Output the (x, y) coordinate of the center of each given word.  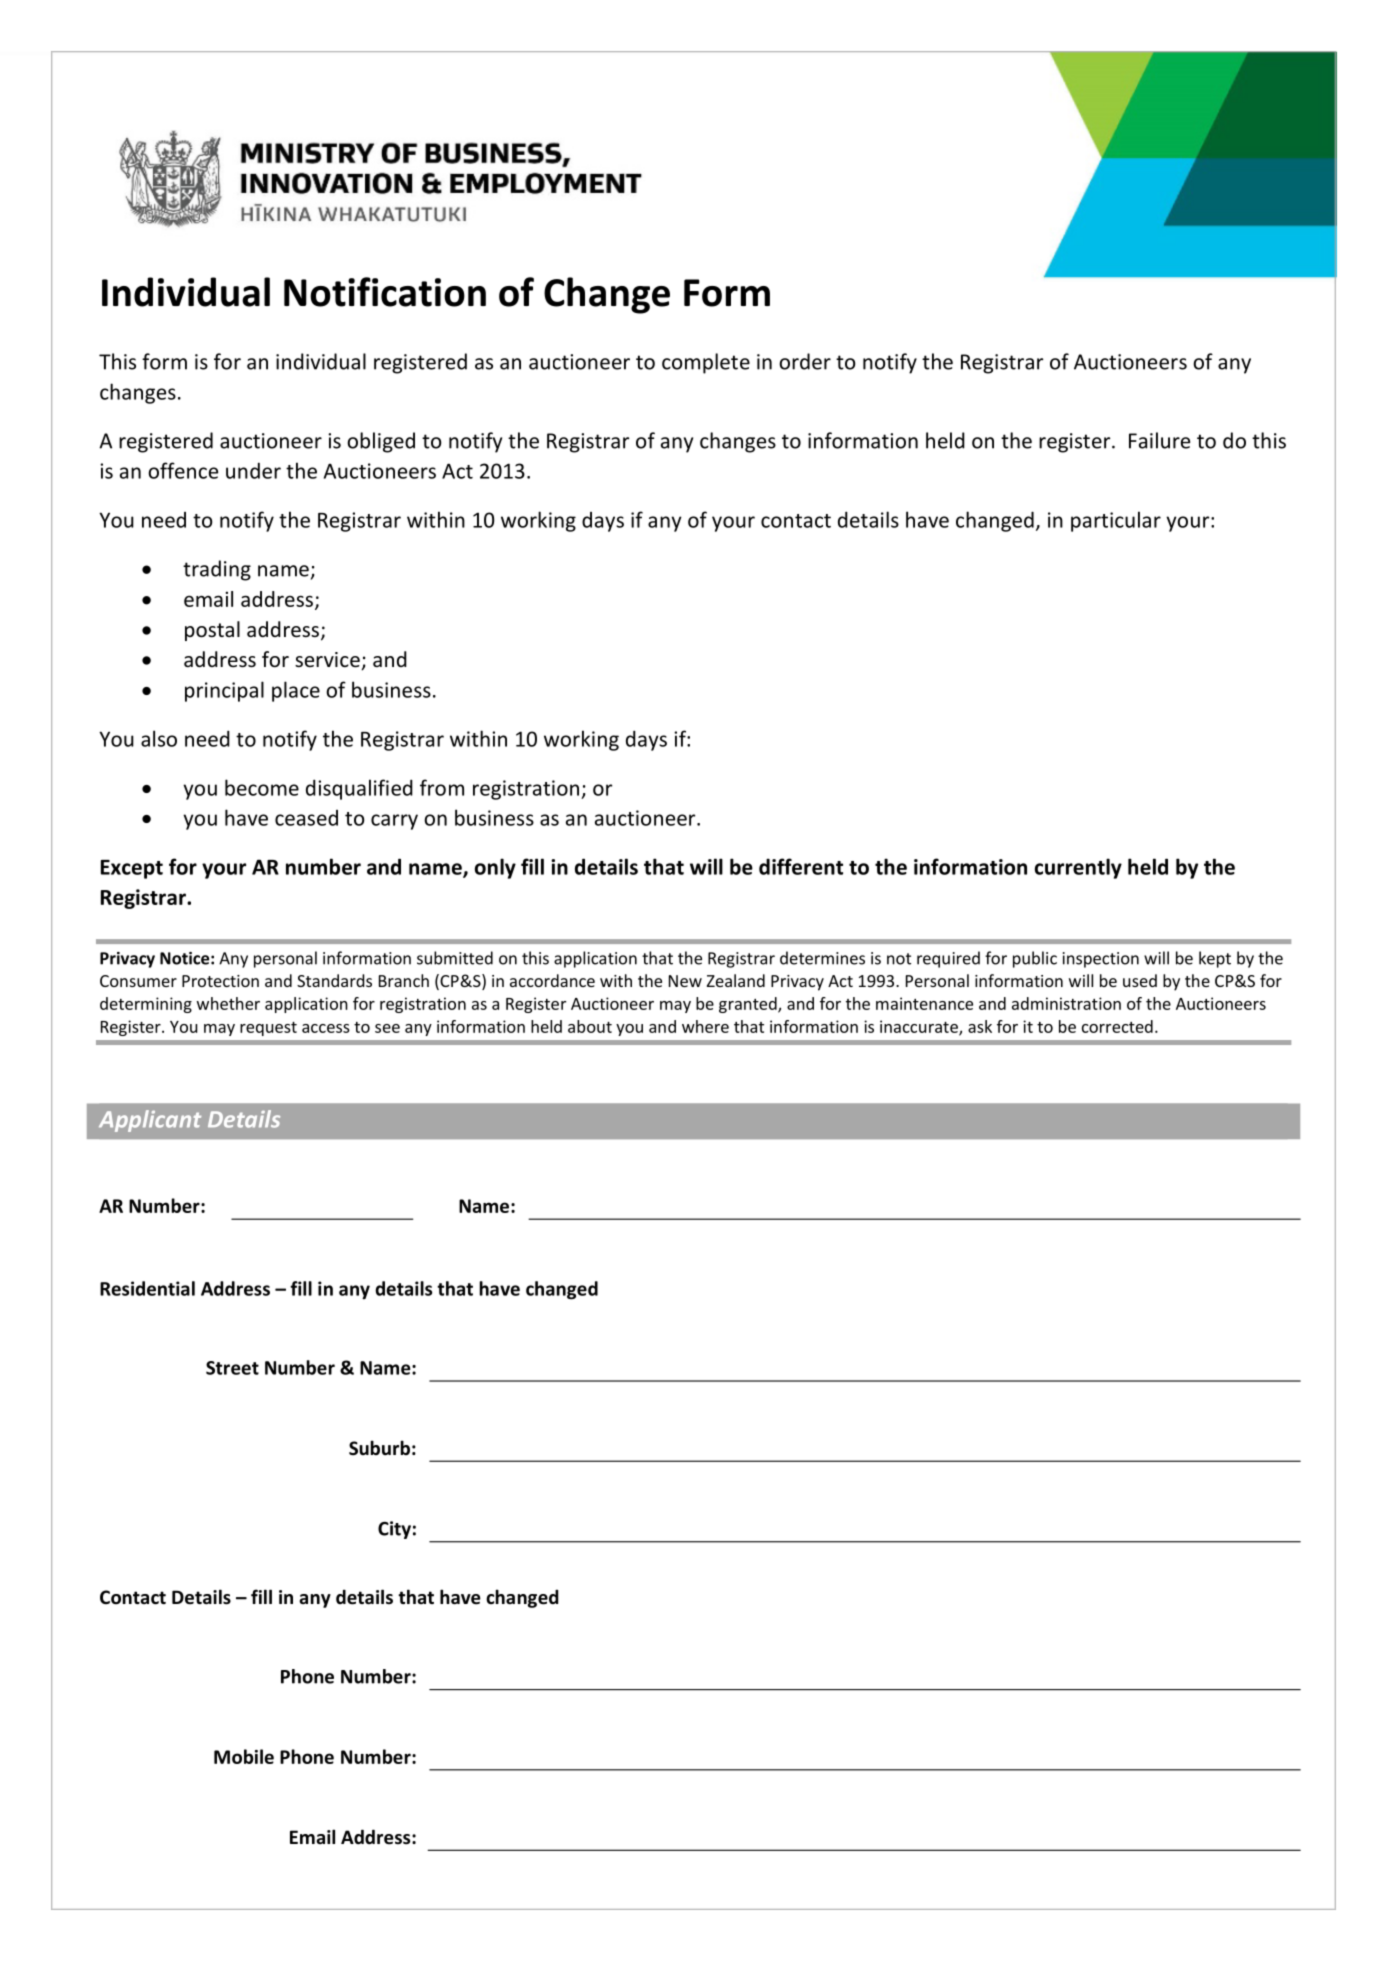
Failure (1159, 440)
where (705, 1026)
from (442, 787)
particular (1116, 521)
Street (232, 1368)
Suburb (379, 1448)
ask (980, 1026)
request (268, 1029)
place (296, 691)
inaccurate (920, 1027)
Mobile (244, 1756)
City (394, 1530)
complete (706, 363)
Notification (385, 292)
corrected (1117, 1026)
